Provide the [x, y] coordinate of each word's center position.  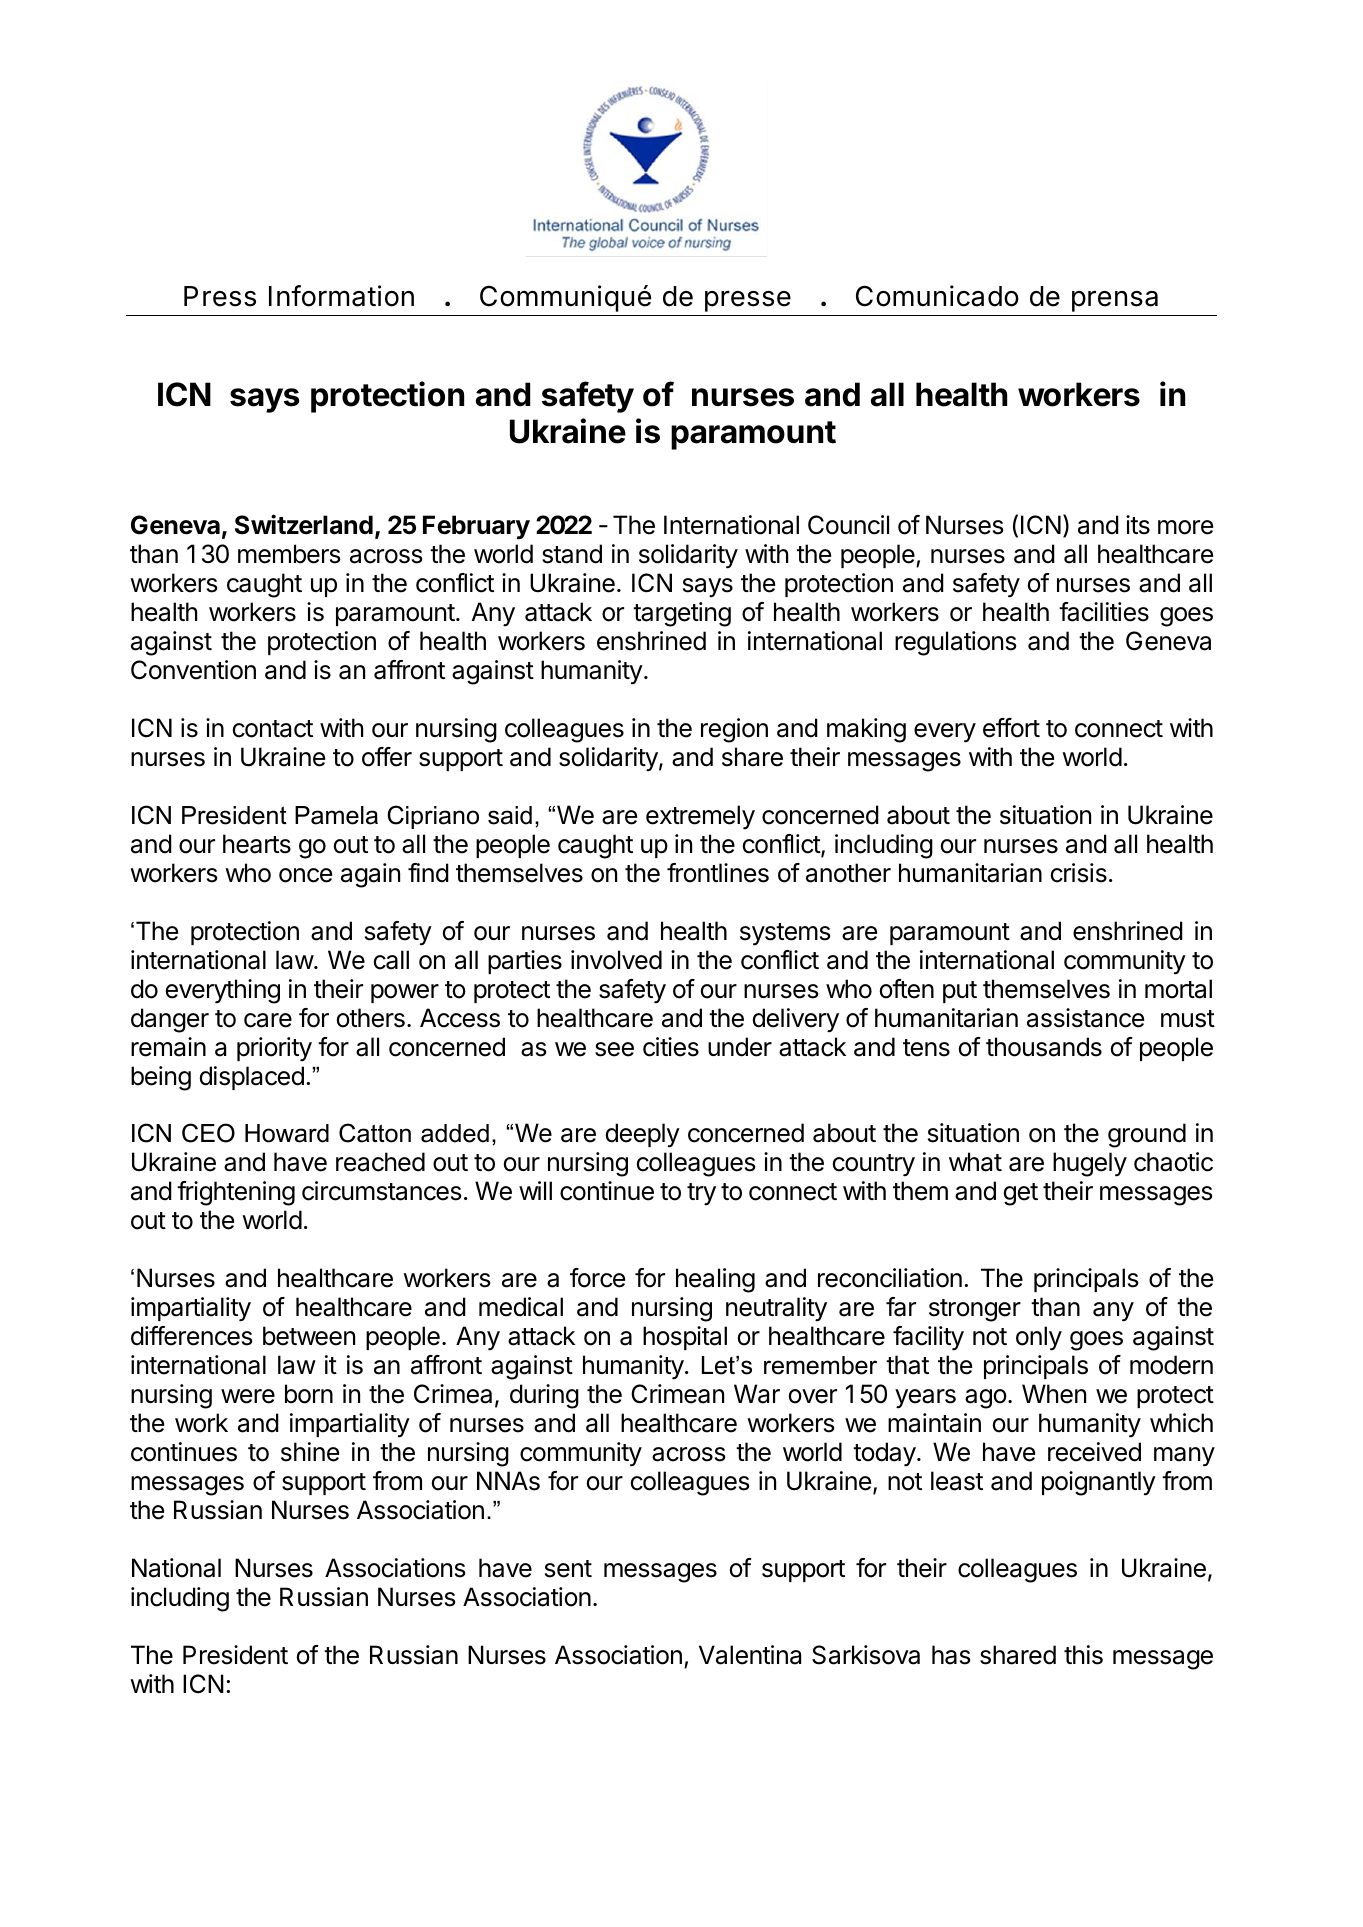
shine [310, 1452]
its [1138, 525]
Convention [193, 670]
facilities [1104, 612]
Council [848, 525]
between [309, 1336]
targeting [682, 614]
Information [341, 296]
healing [715, 1280]
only [1039, 1338]
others [371, 1018]
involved [616, 960]
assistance [1085, 1018]
